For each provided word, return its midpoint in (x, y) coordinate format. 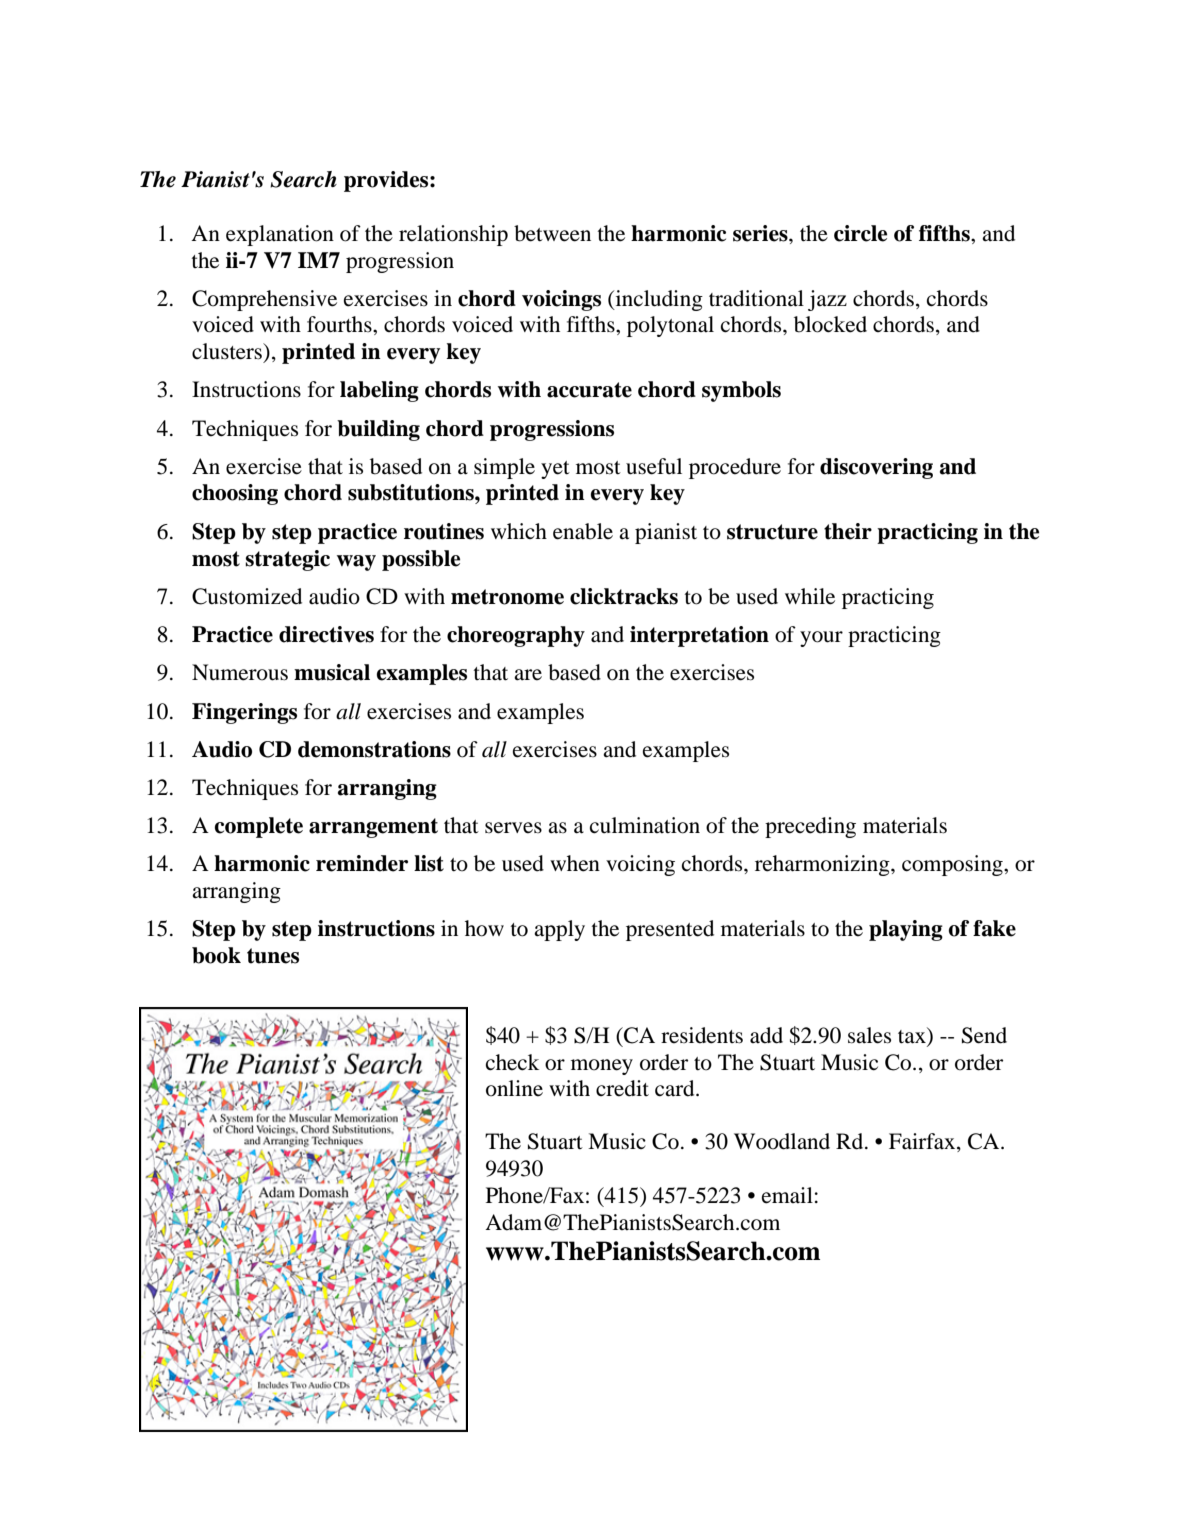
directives (326, 634)
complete (259, 827)
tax (913, 1035)
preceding (810, 827)
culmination (645, 825)
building (378, 430)
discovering (876, 468)
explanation (280, 235)
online (514, 1088)
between (552, 233)
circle (860, 233)
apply (559, 930)
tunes (273, 956)
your (821, 639)
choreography (516, 636)
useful (654, 466)
